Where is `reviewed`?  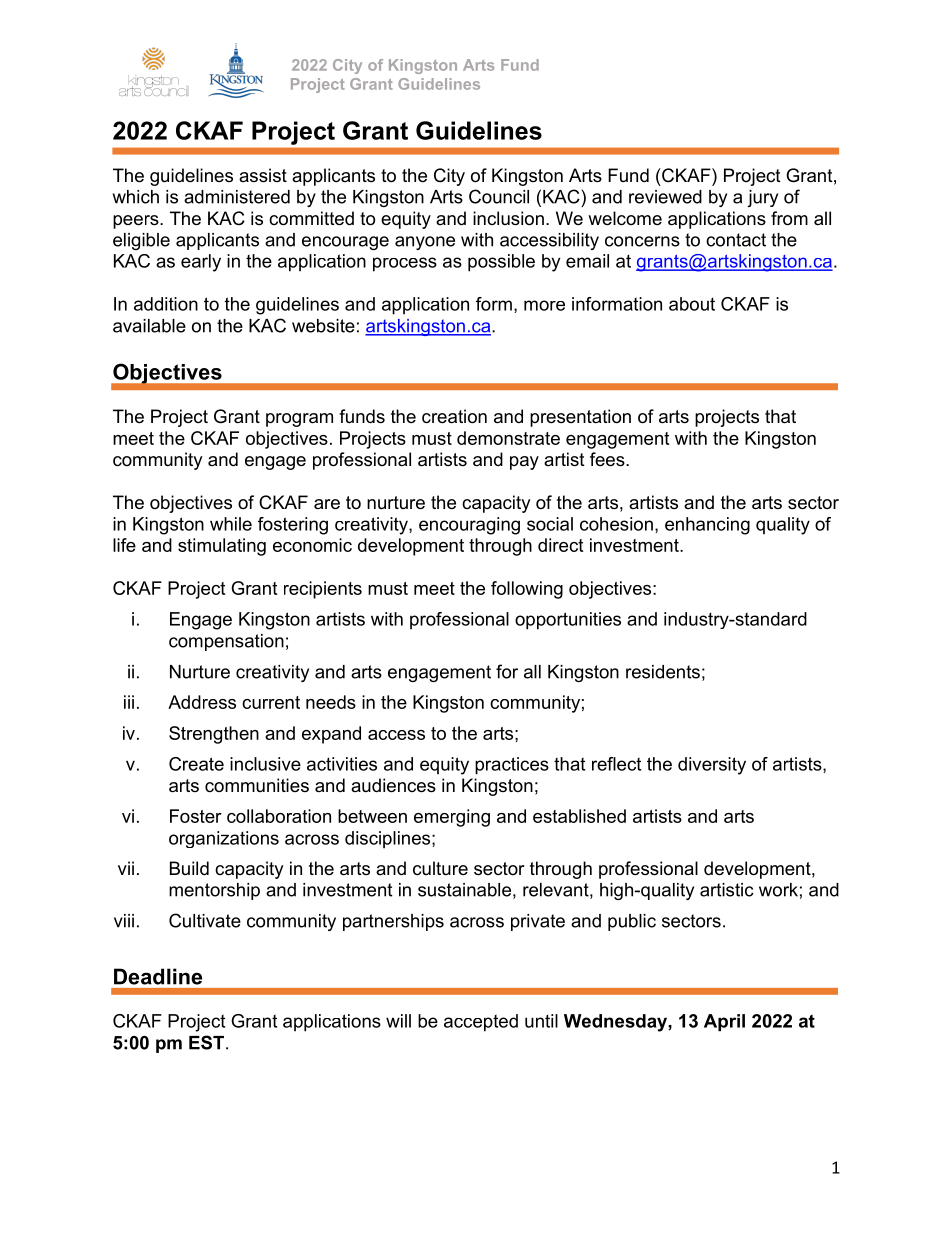
reviewed is located at coordinates (665, 197).
